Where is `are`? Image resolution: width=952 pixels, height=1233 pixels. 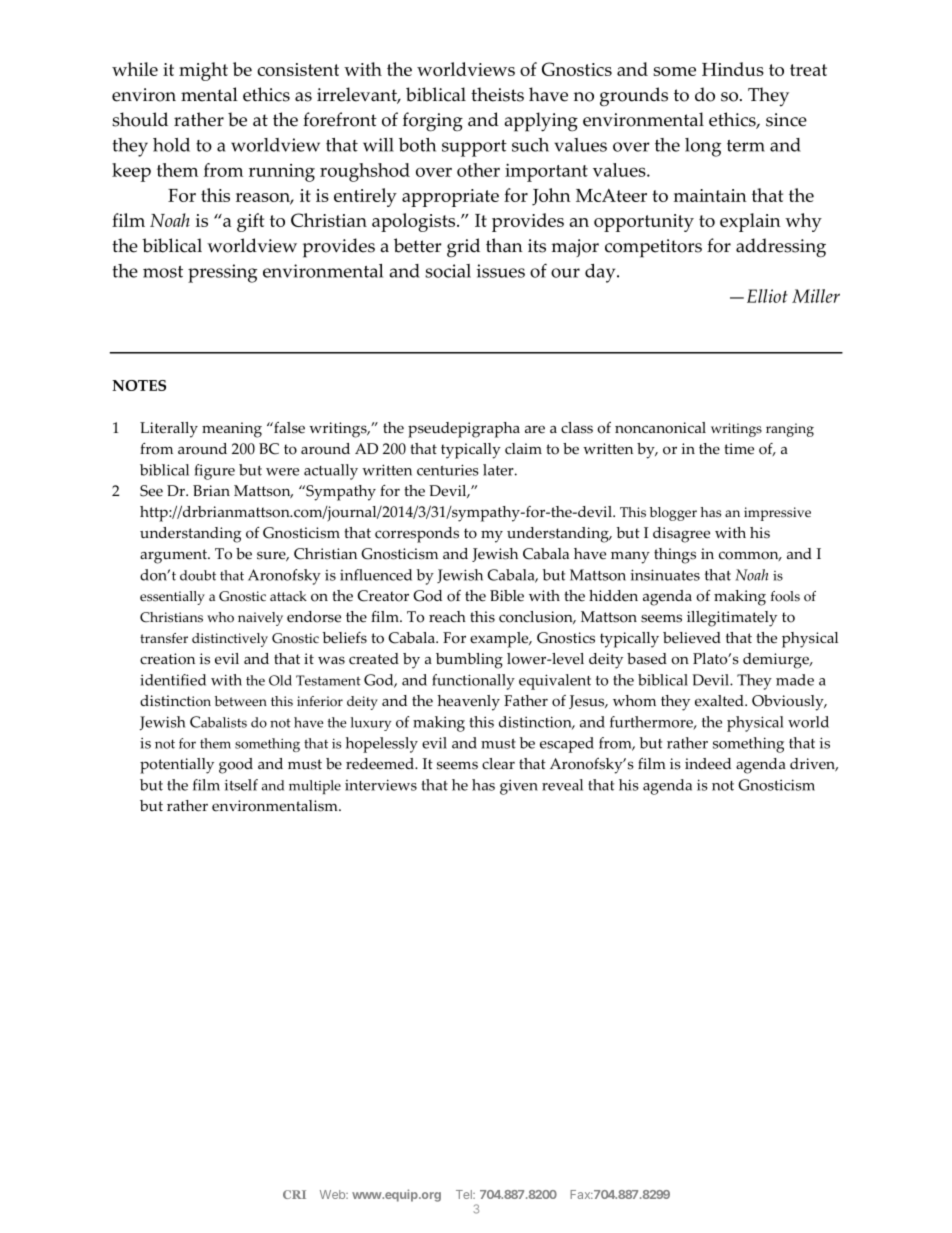 are is located at coordinates (535, 429).
